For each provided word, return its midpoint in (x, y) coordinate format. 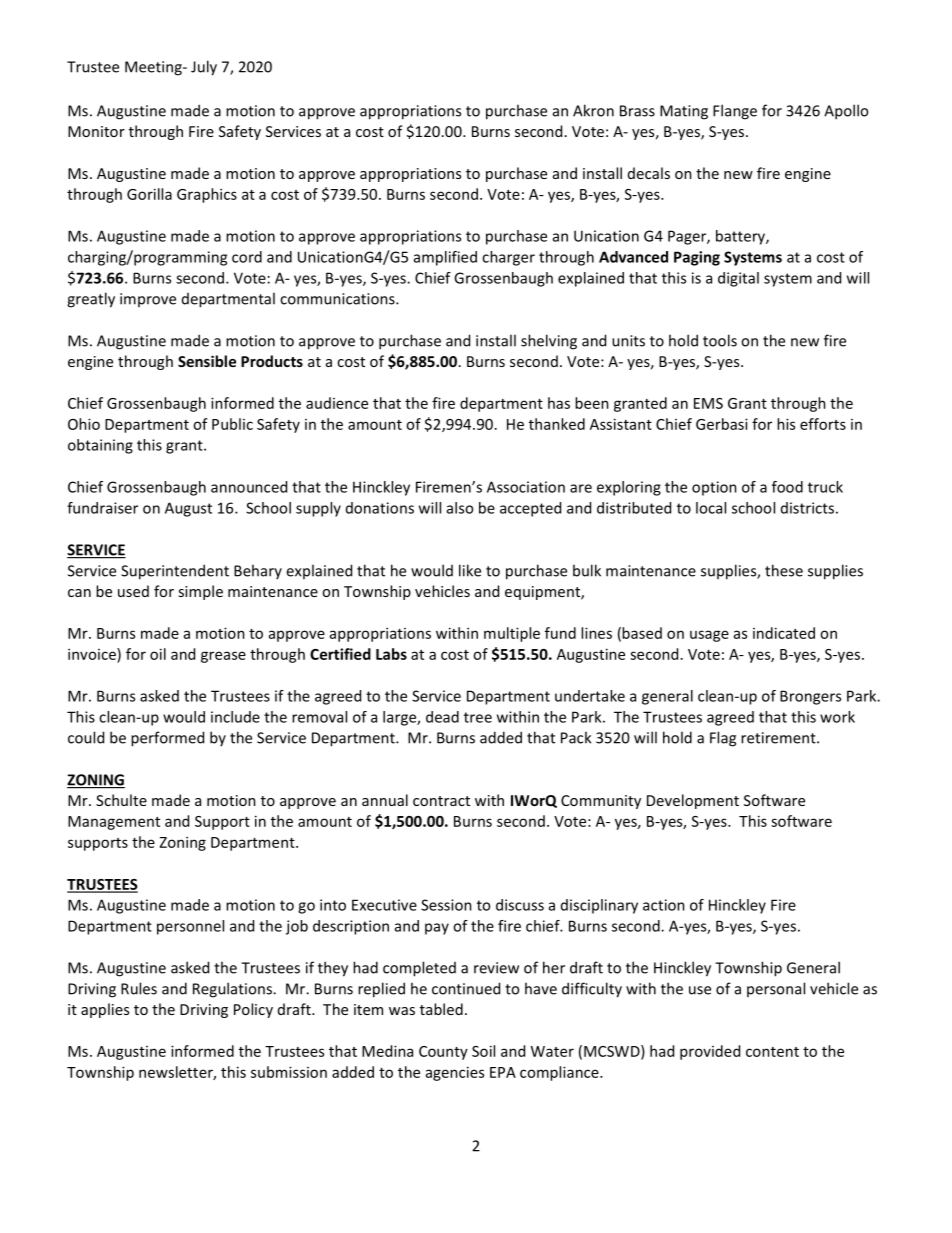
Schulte (121, 800)
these (784, 570)
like (470, 570)
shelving (549, 342)
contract (441, 801)
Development (693, 801)
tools (720, 340)
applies (105, 1010)
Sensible (207, 361)
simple (200, 592)
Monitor (96, 131)
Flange (735, 112)
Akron (593, 110)
